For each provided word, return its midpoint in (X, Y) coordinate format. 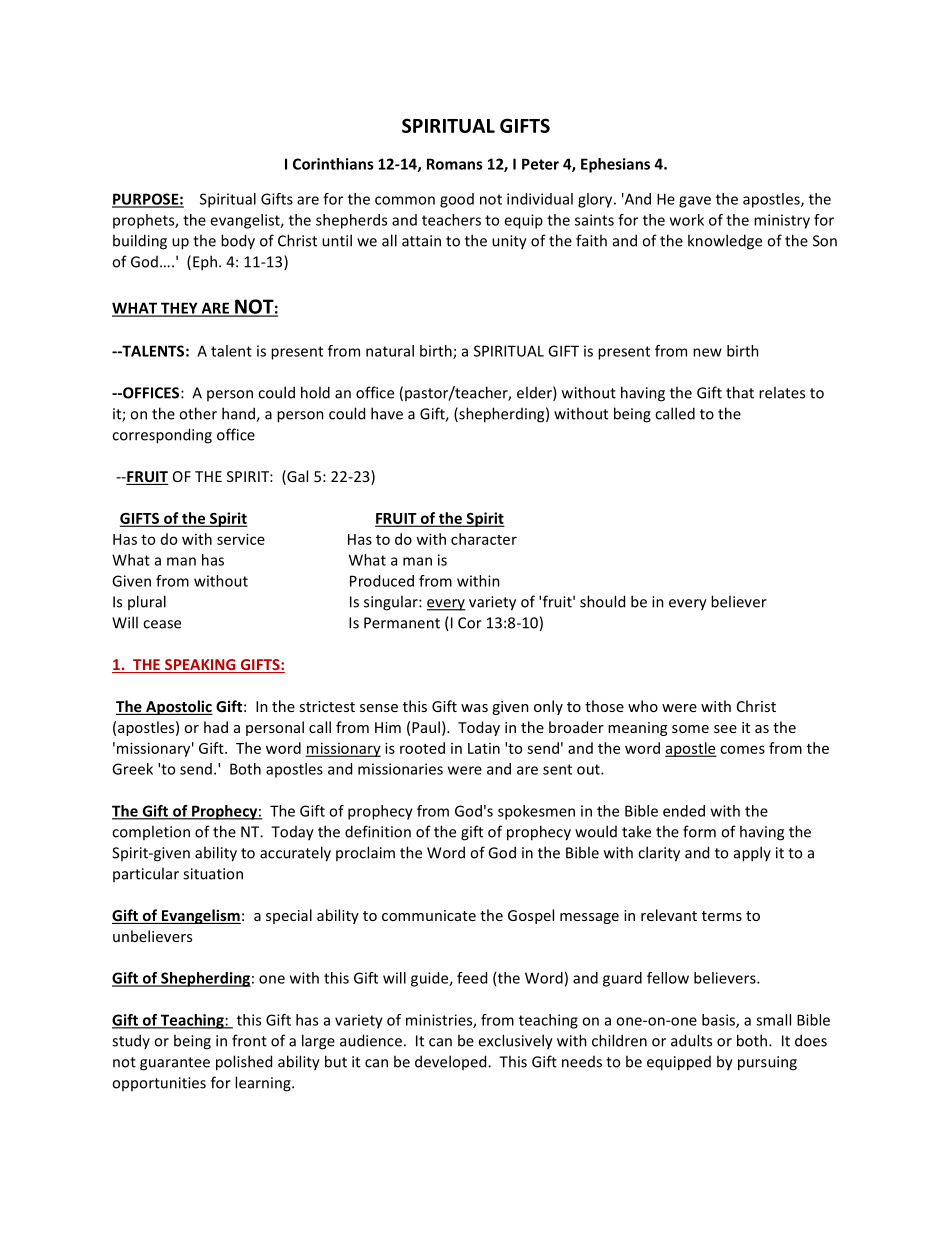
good (457, 200)
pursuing (767, 1063)
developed (452, 1062)
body (238, 242)
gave (695, 202)
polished (244, 1063)
